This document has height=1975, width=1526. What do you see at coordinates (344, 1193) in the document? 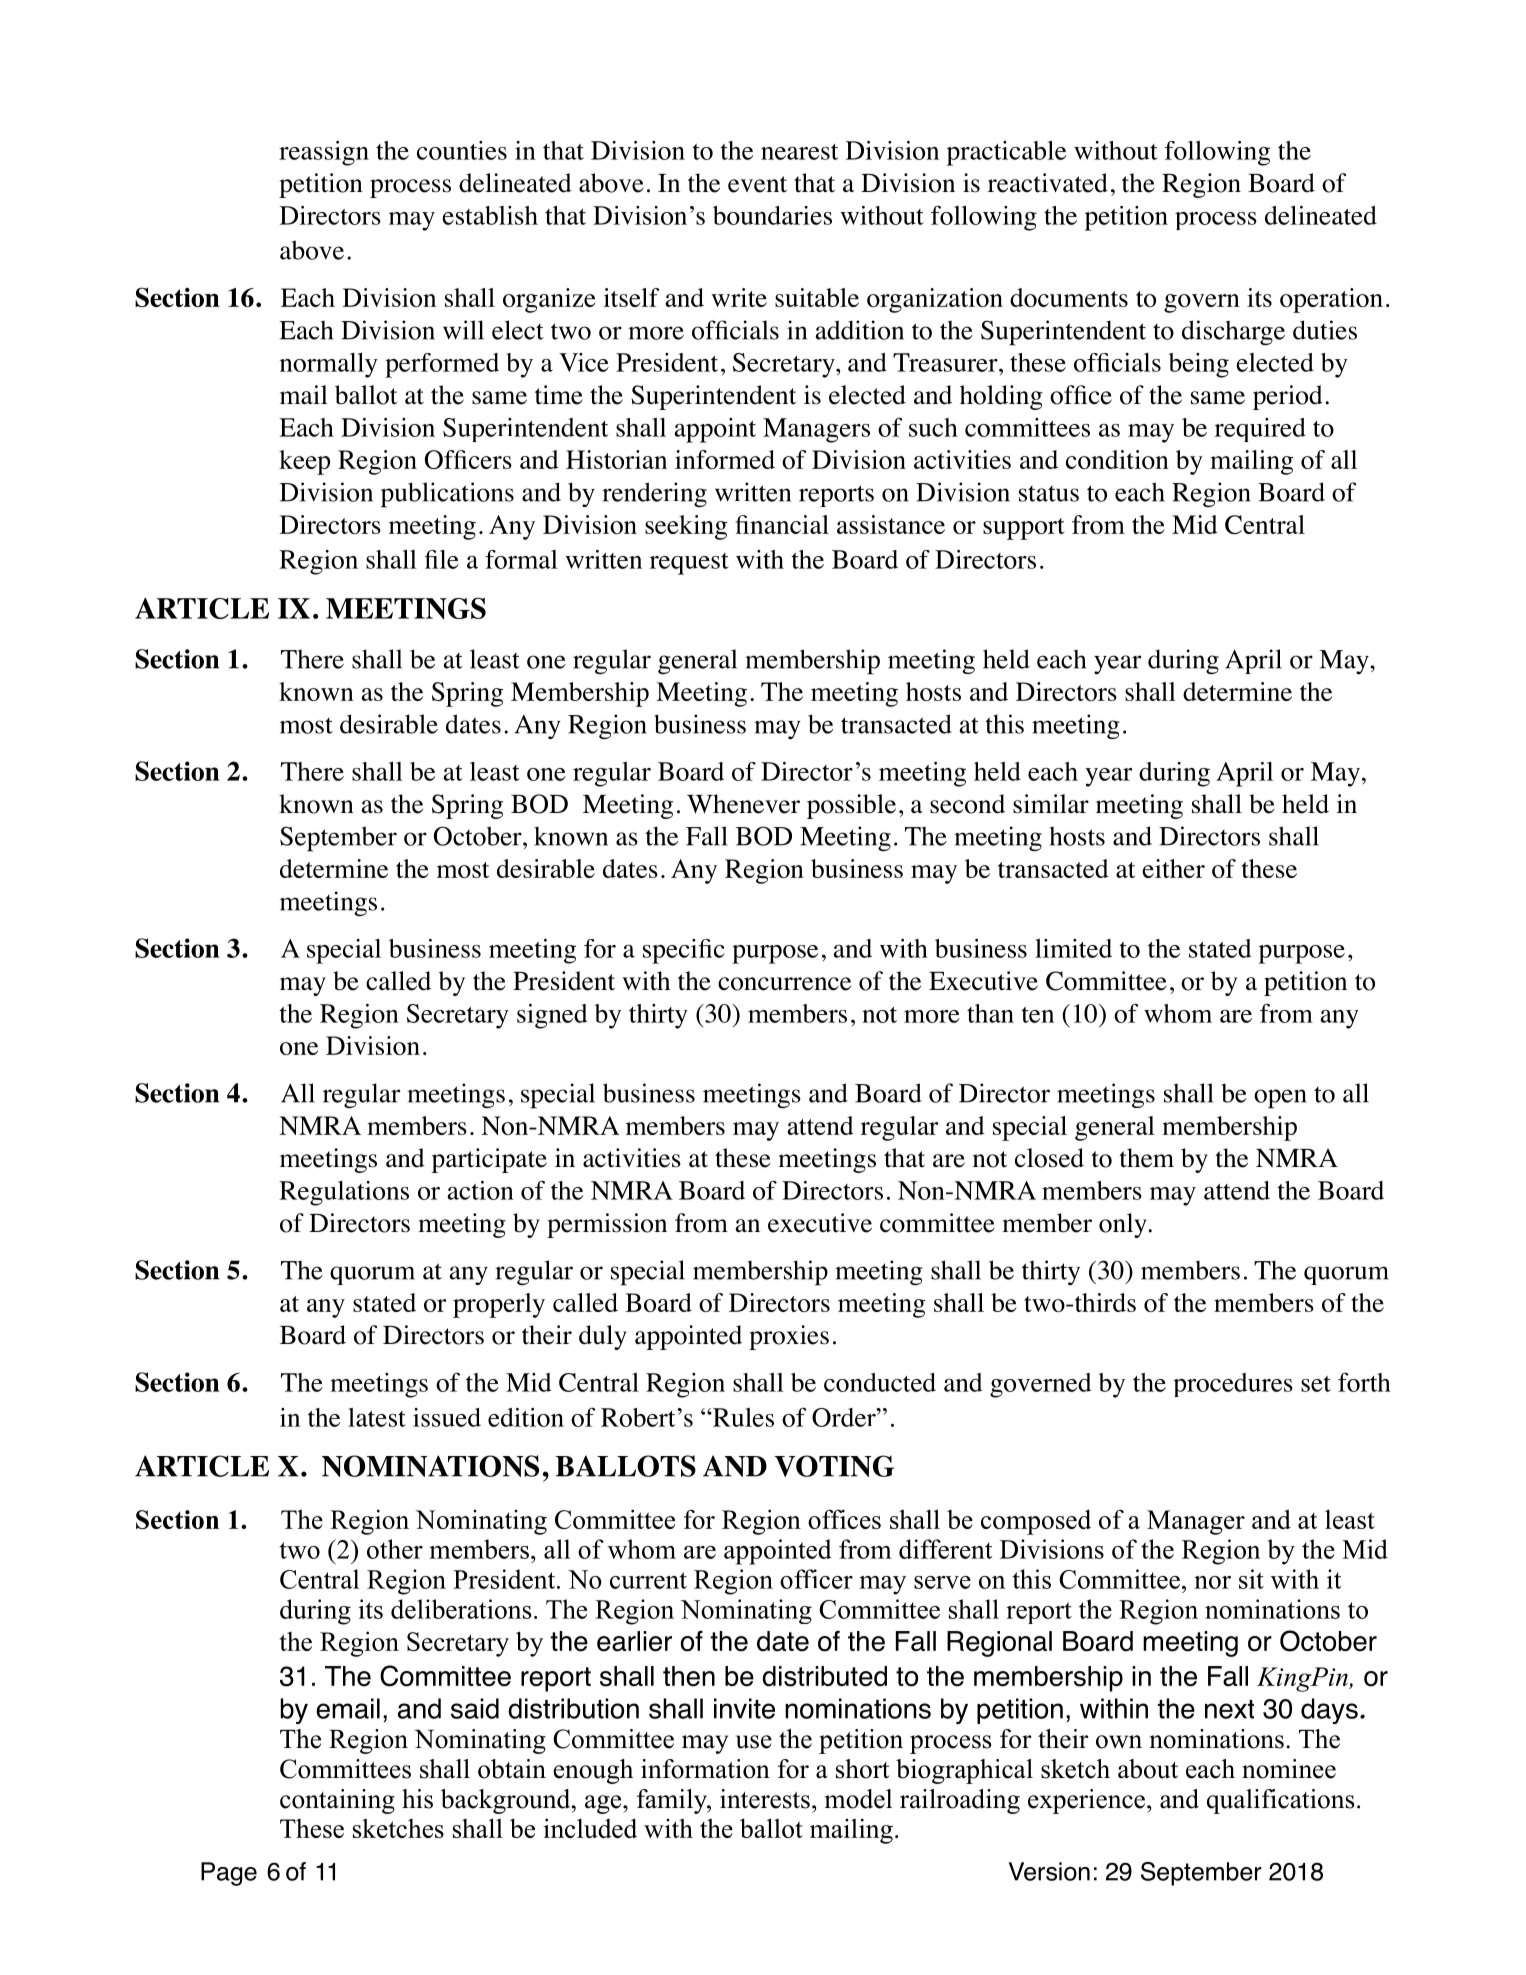
I see `Regulations` at bounding box center [344, 1193].
